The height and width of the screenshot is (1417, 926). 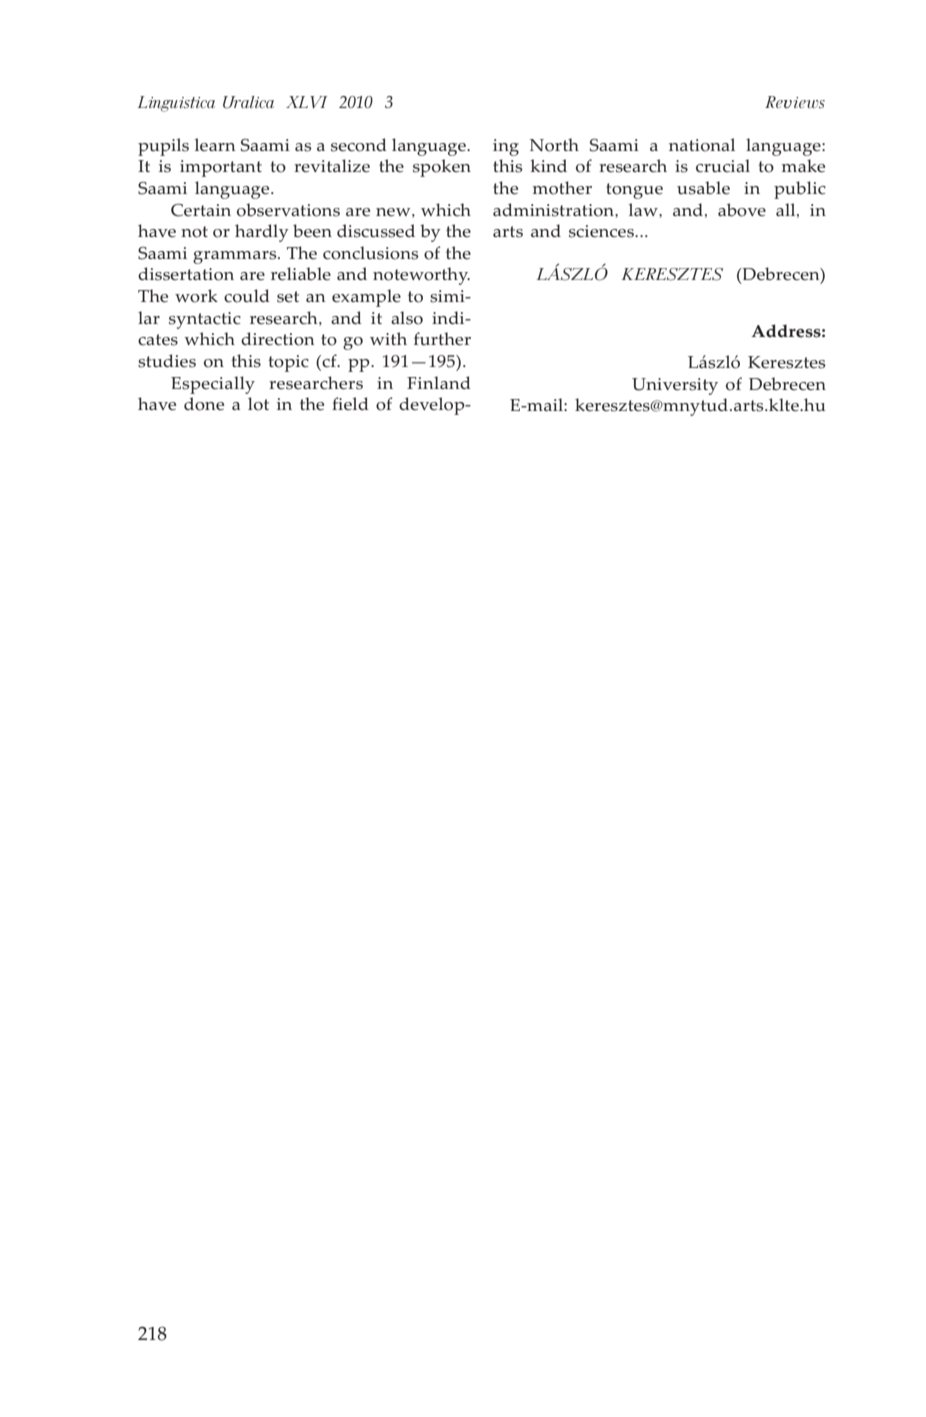 I want to click on second, so click(x=359, y=145).
